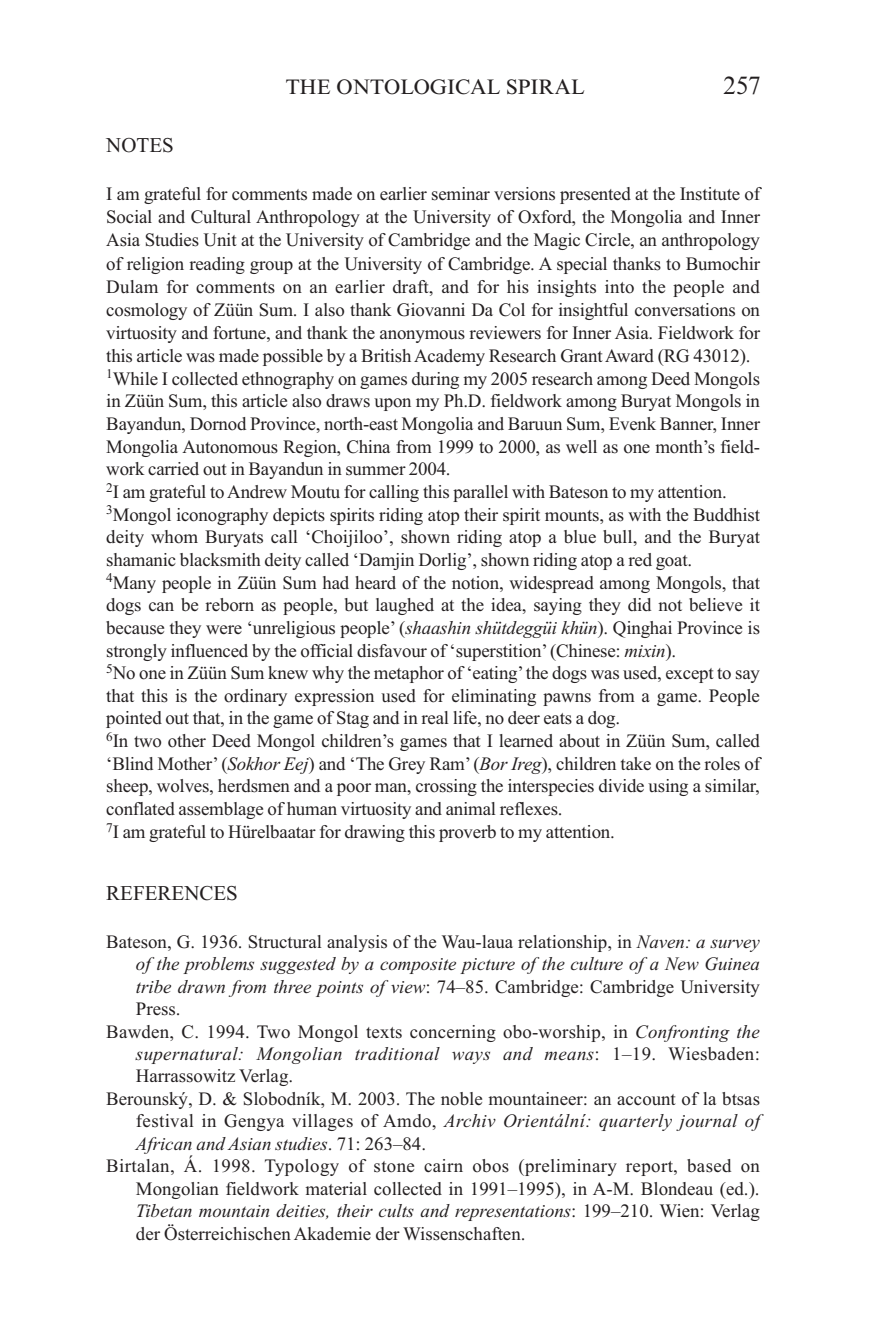 This image has height=1337, width=896. Describe the element at coordinates (726, 515) in the image. I see `Buddhist` at that location.
